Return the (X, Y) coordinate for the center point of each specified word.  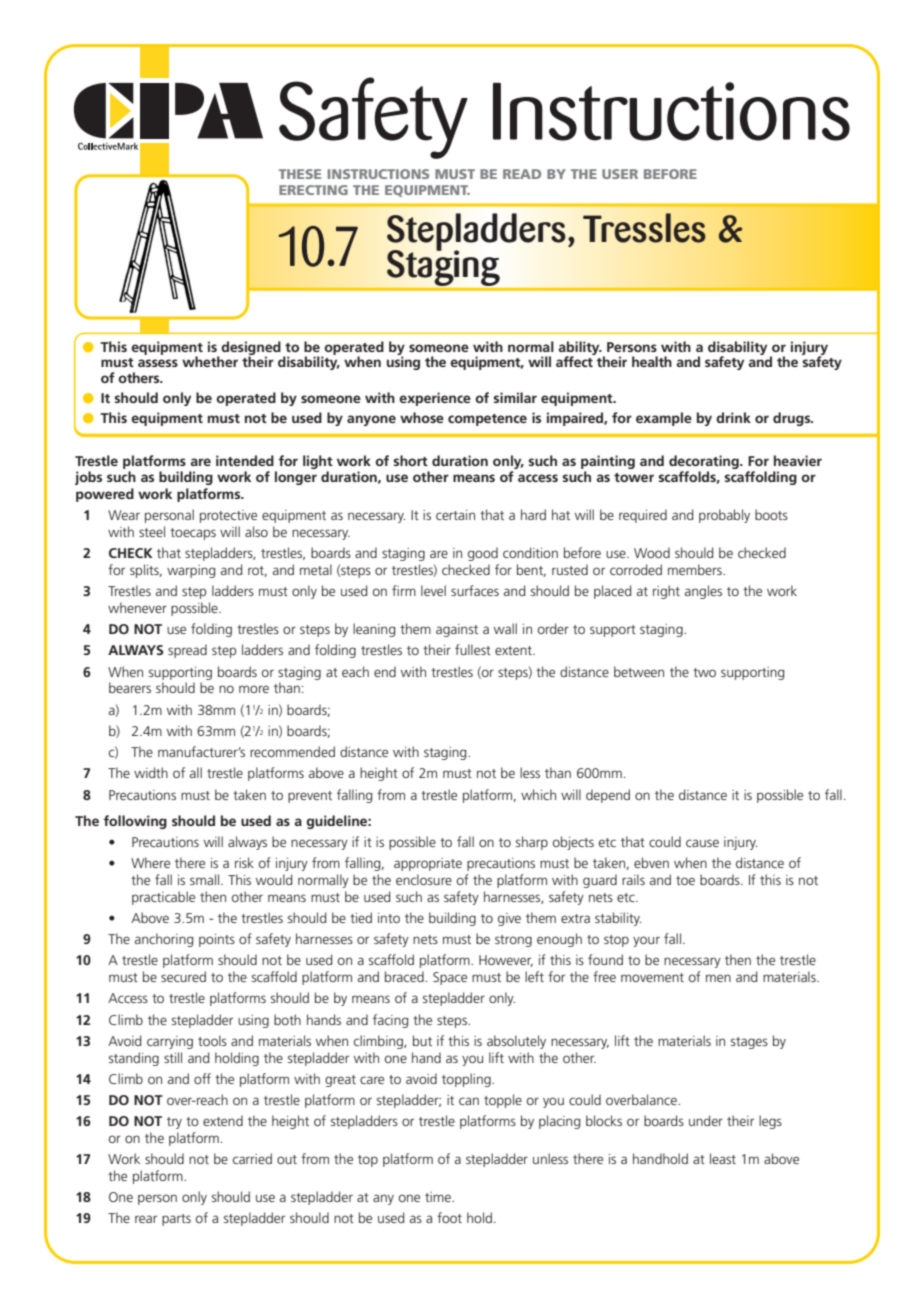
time (439, 1197)
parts (176, 1220)
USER (620, 174)
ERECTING (313, 190)
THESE (300, 174)
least (723, 1158)
